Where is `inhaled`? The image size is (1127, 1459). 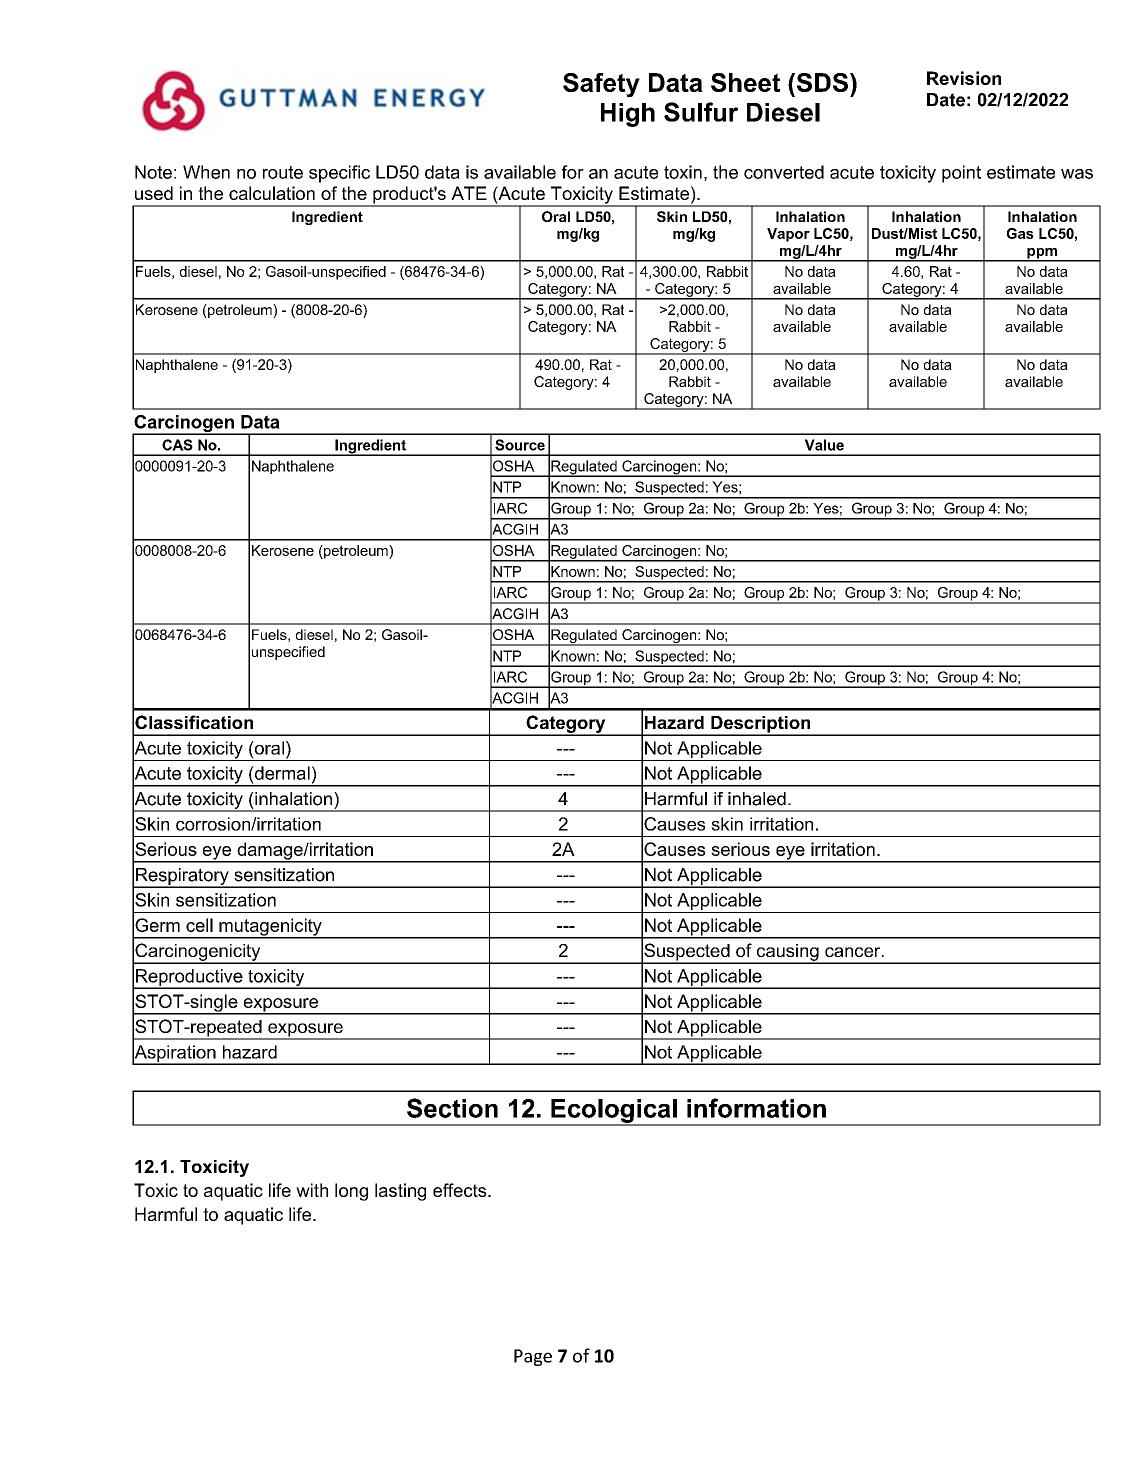
inhaled is located at coordinates (757, 799).
